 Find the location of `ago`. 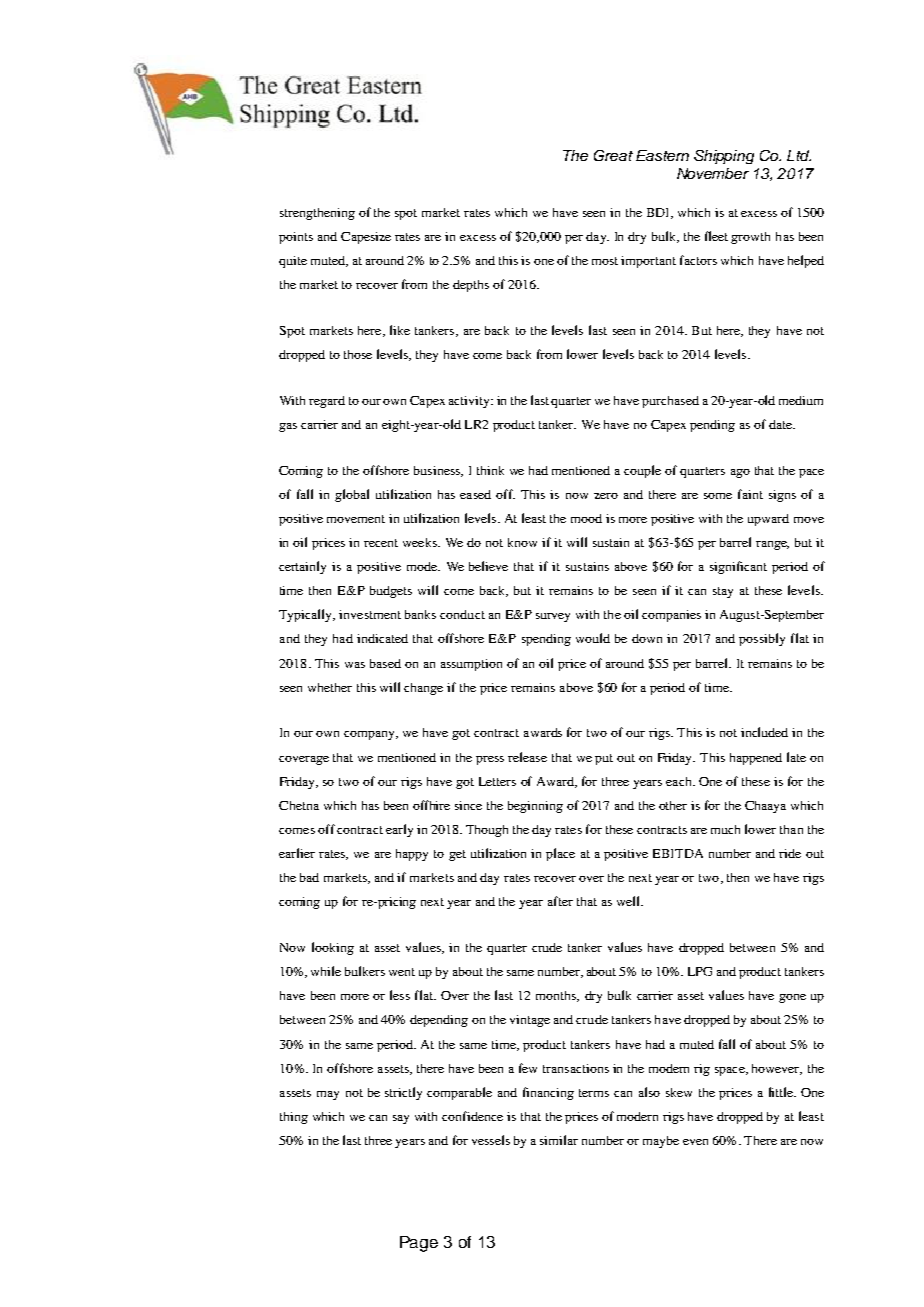

ago is located at coordinates (740, 473).
